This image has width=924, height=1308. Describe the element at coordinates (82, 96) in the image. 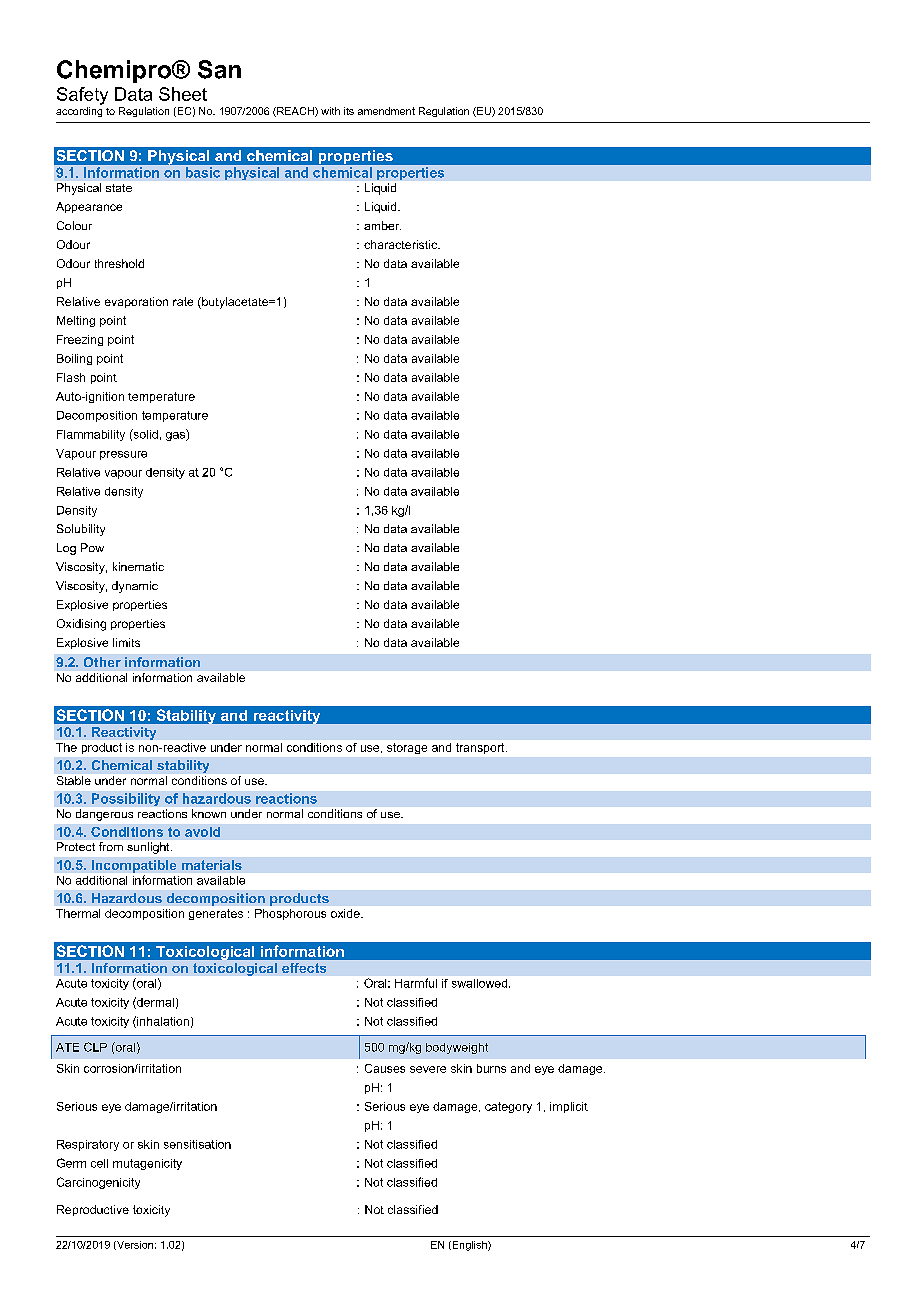

I see `Safety` at that location.
